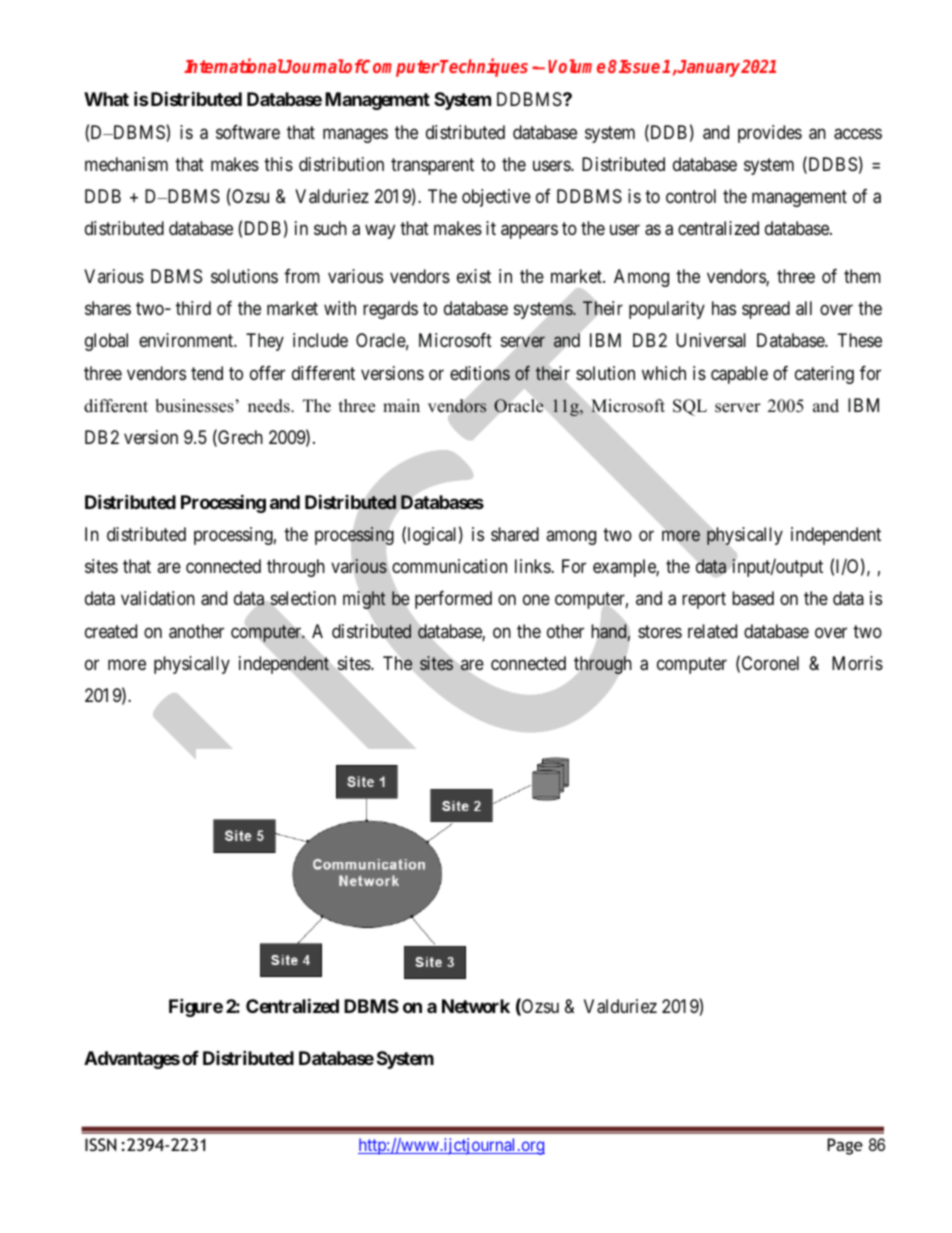 Image resolution: width=952 pixels, height=1233 pixels. Describe the element at coordinates (453, 600) in the image. I see `performed` at that location.
